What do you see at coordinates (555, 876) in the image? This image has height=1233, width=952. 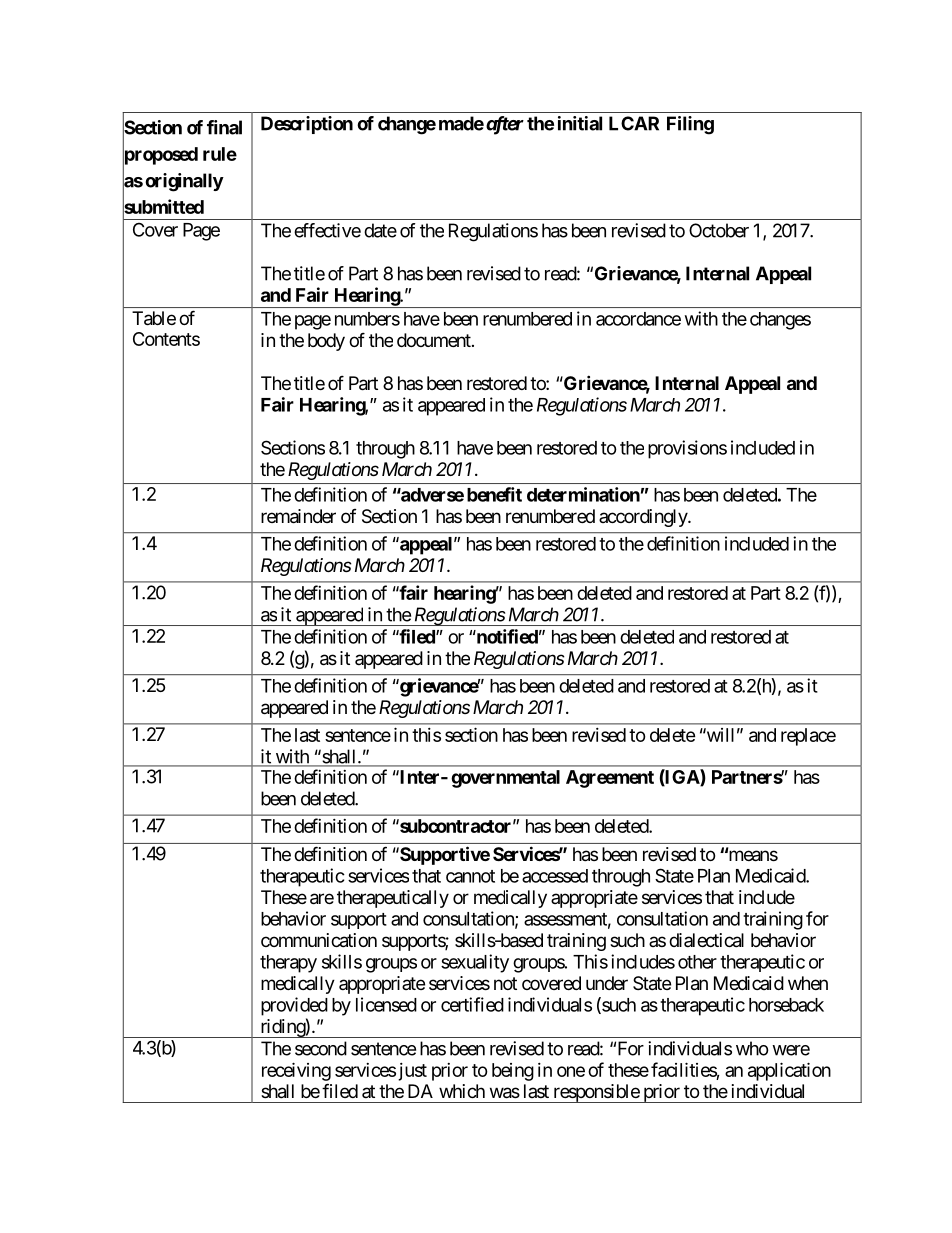 I see `accessed` at bounding box center [555, 876].
